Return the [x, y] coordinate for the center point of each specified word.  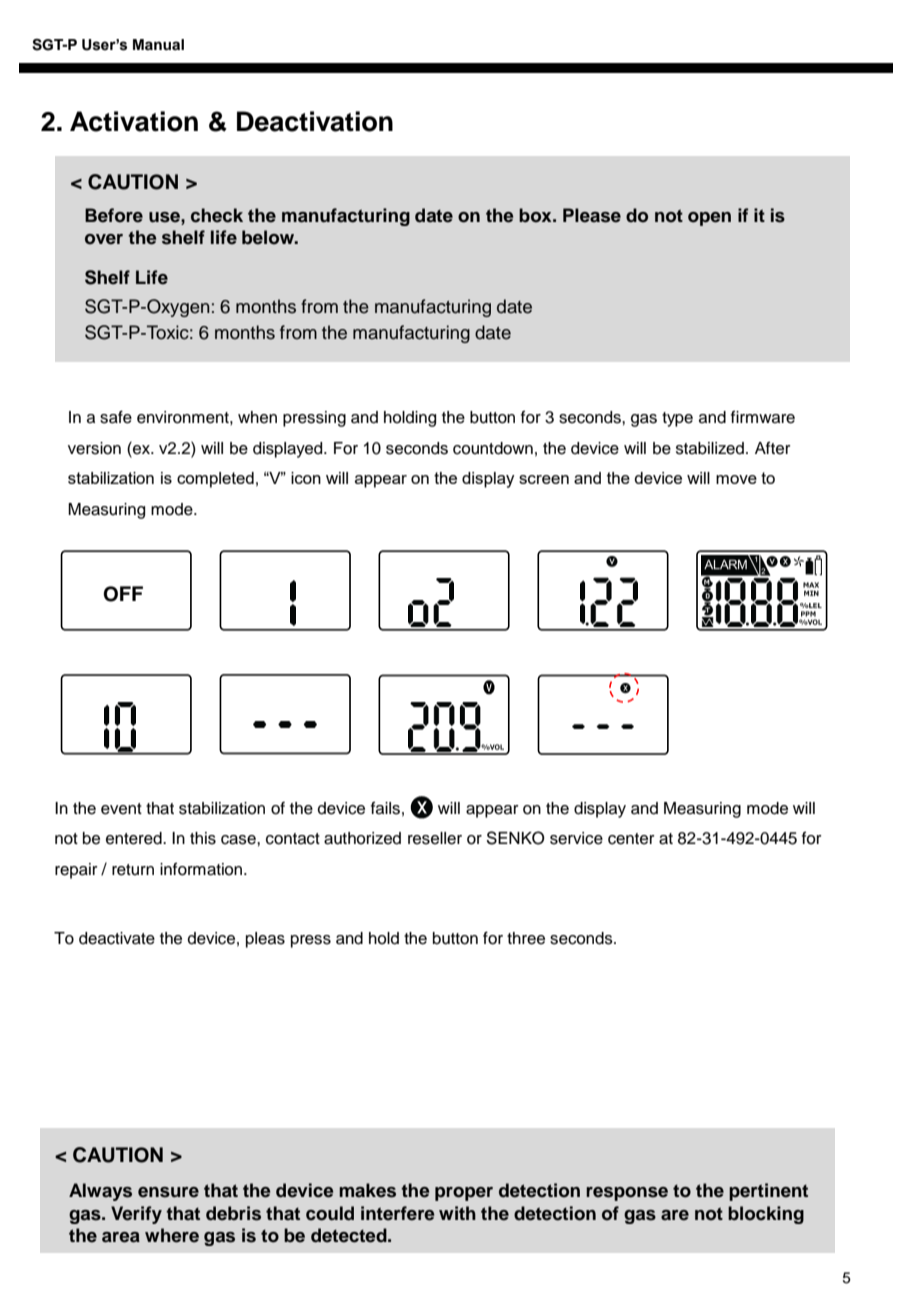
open [709, 219]
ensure [168, 1192]
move [736, 479]
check [217, 215]
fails [385, 808]
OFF [123, 594]
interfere [398, 1213]
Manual [158, 44]
